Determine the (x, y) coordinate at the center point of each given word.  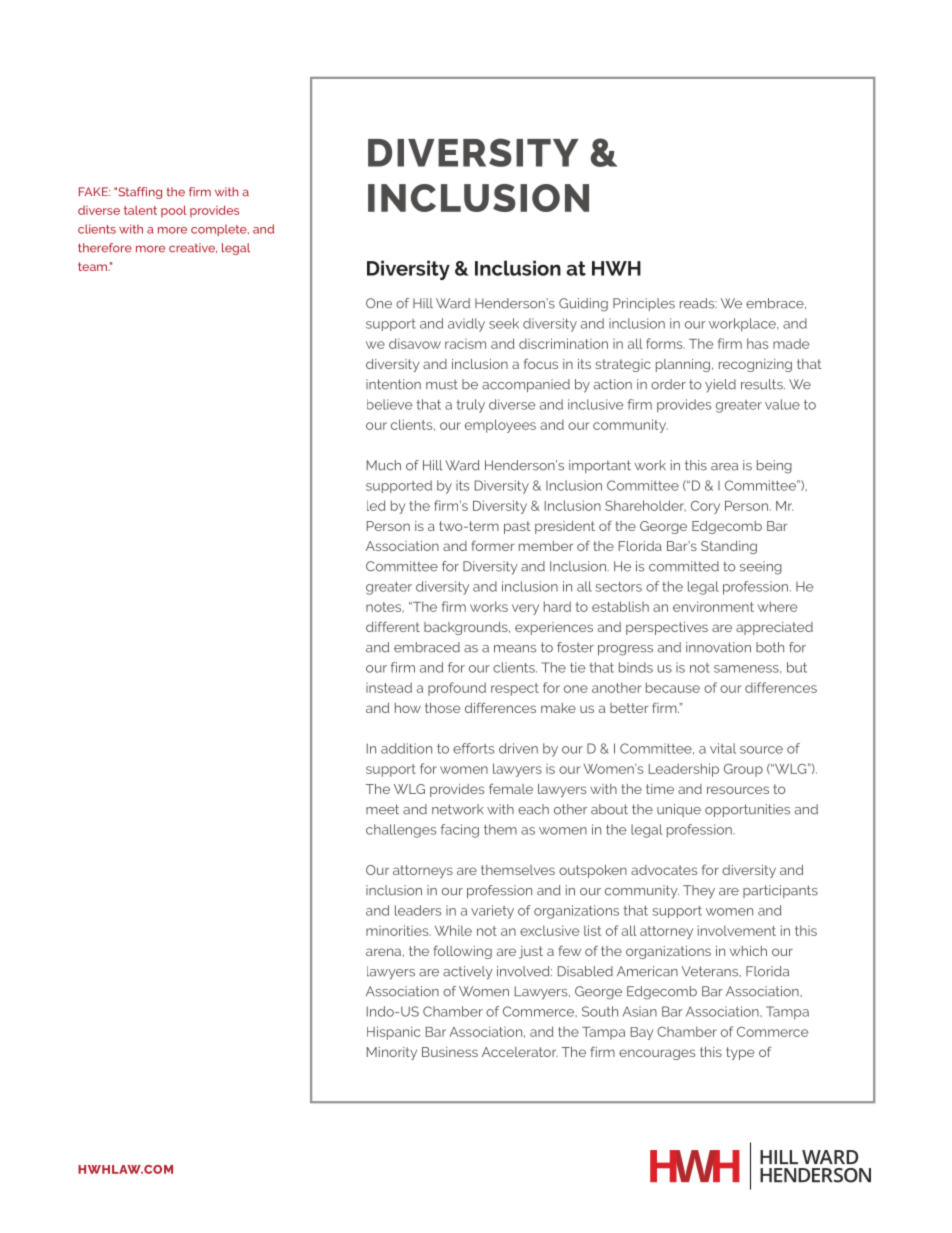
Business (450, 1052)
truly (470, 406)
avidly (466, 325)
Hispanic (393, 1033)
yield (720, 386)
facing (460, 831)
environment (713, 606)
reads (698, 303)
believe (389, 404)
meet (382, 809)
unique (679, 810)
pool (174, 211)
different (393, 626)
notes (384, 607)
